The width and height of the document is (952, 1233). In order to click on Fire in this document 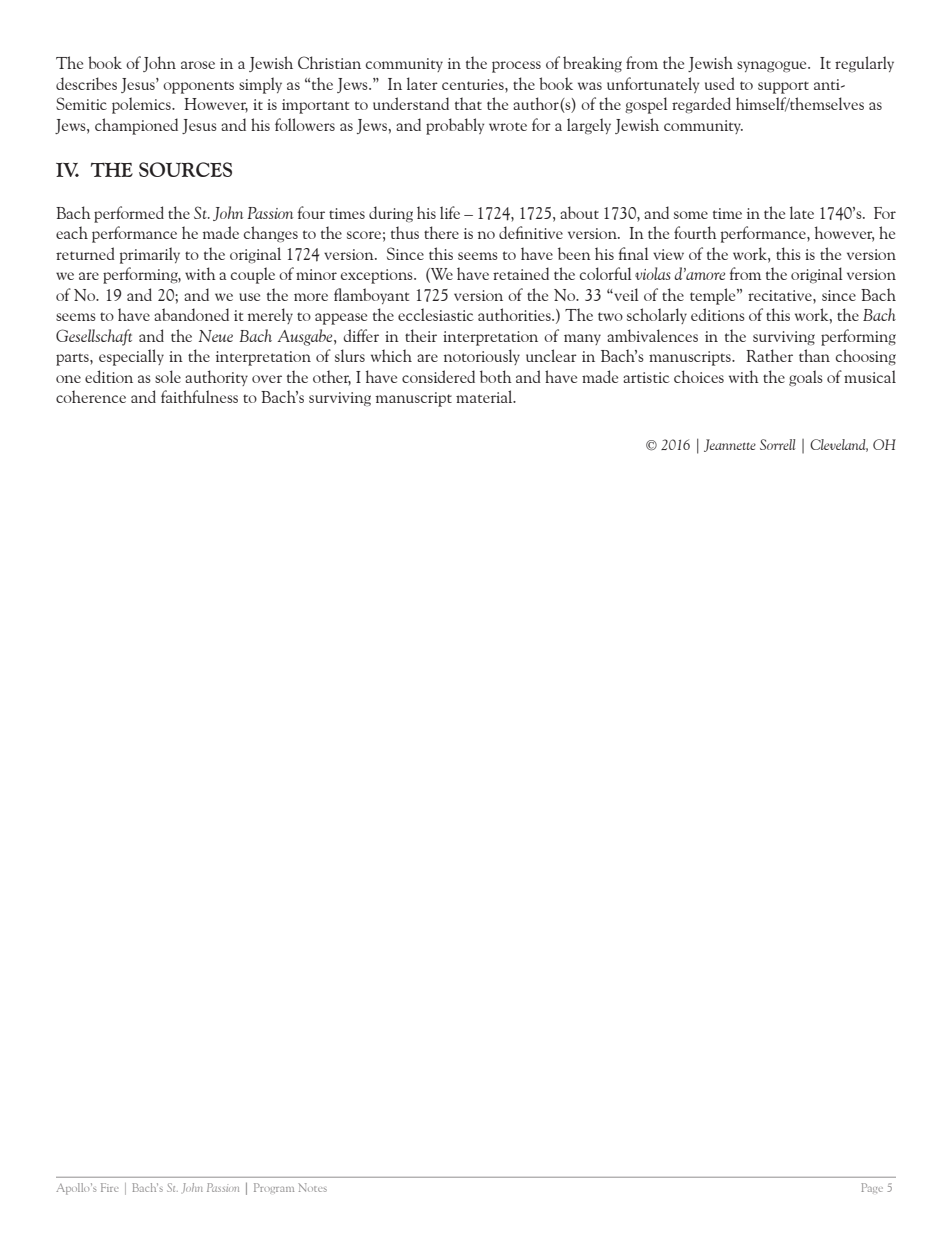, I will do `click(109, 1187)`.
